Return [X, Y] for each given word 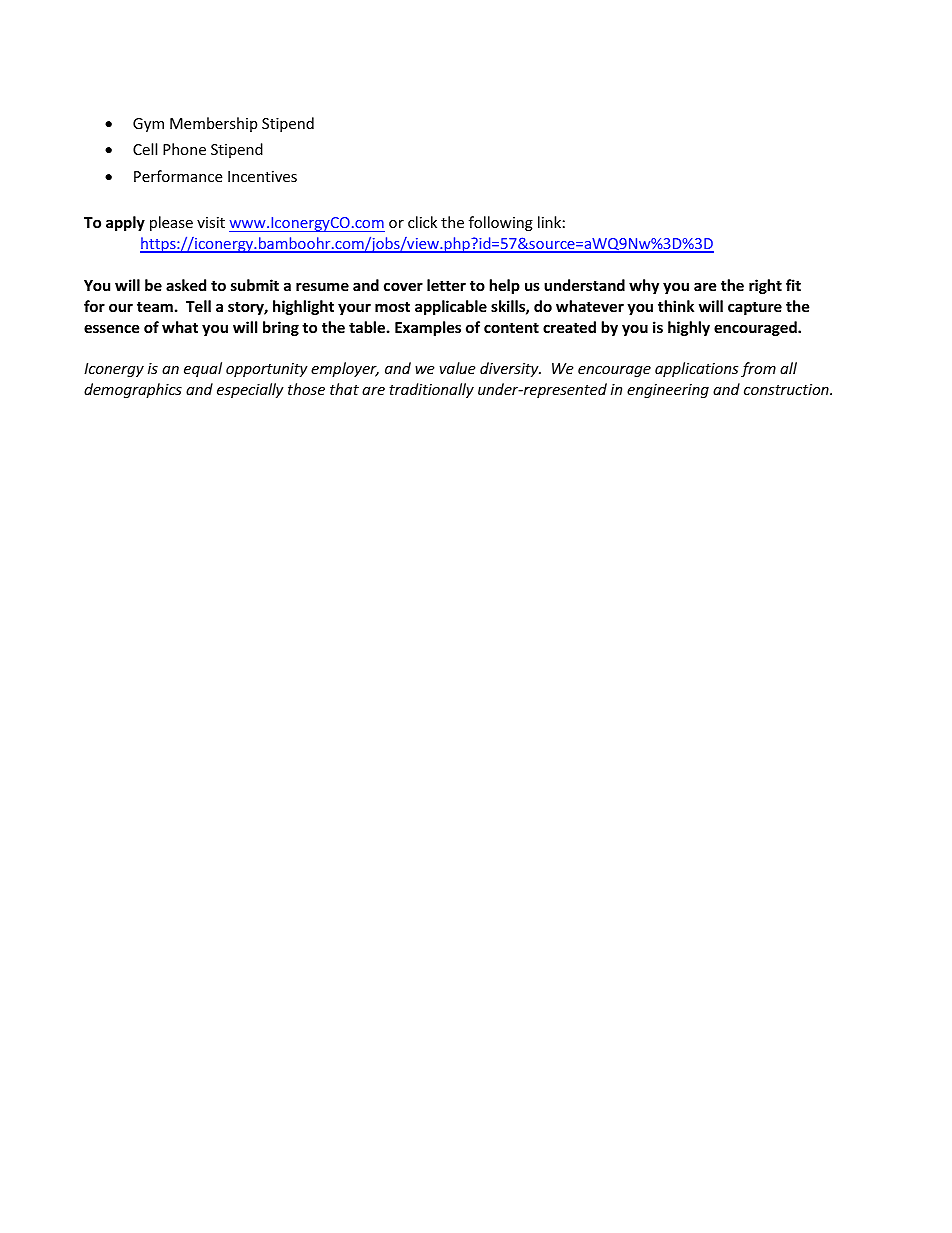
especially [250, 390]
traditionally [431, 390]
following [501, 223]
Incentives [262, 176]
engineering [668, 391]
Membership [213, 124]
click [422, 222]
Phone [184, 149]
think [676, 306]
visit [211, 222]
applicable [451, 307]
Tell [198, 306]
